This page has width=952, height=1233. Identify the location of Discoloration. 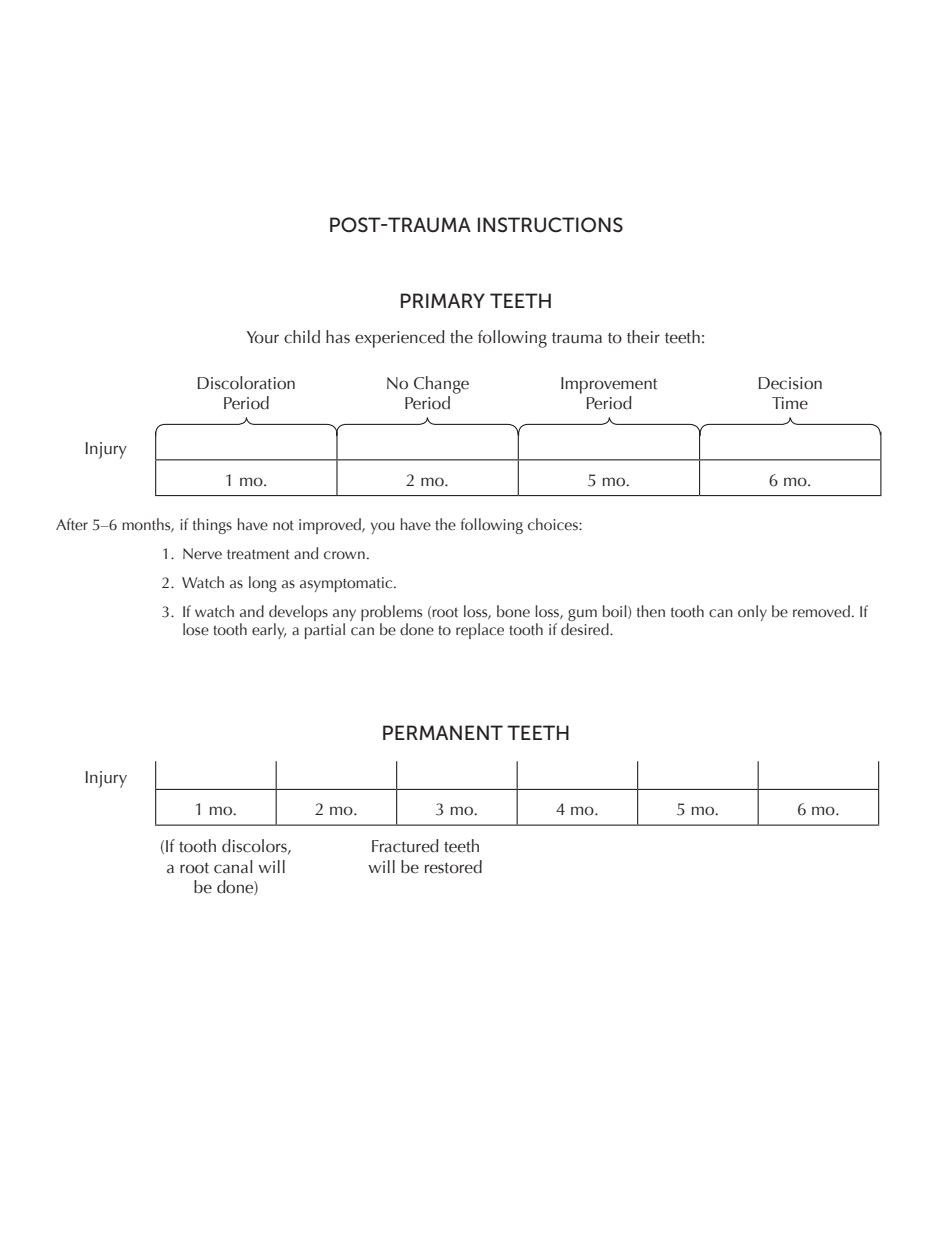
(246, 383).
